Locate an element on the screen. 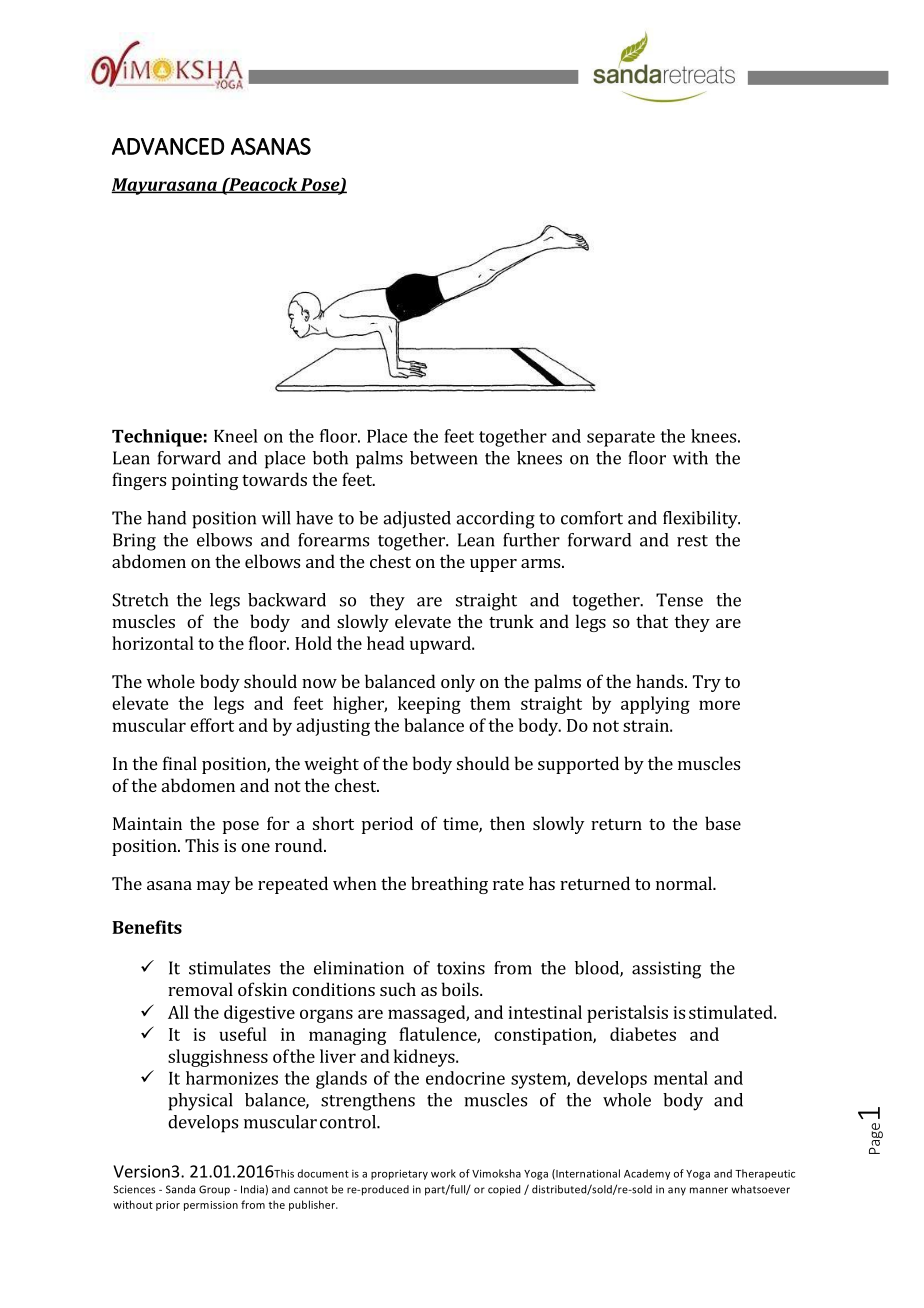  final is located at coordinates (180, 763).
